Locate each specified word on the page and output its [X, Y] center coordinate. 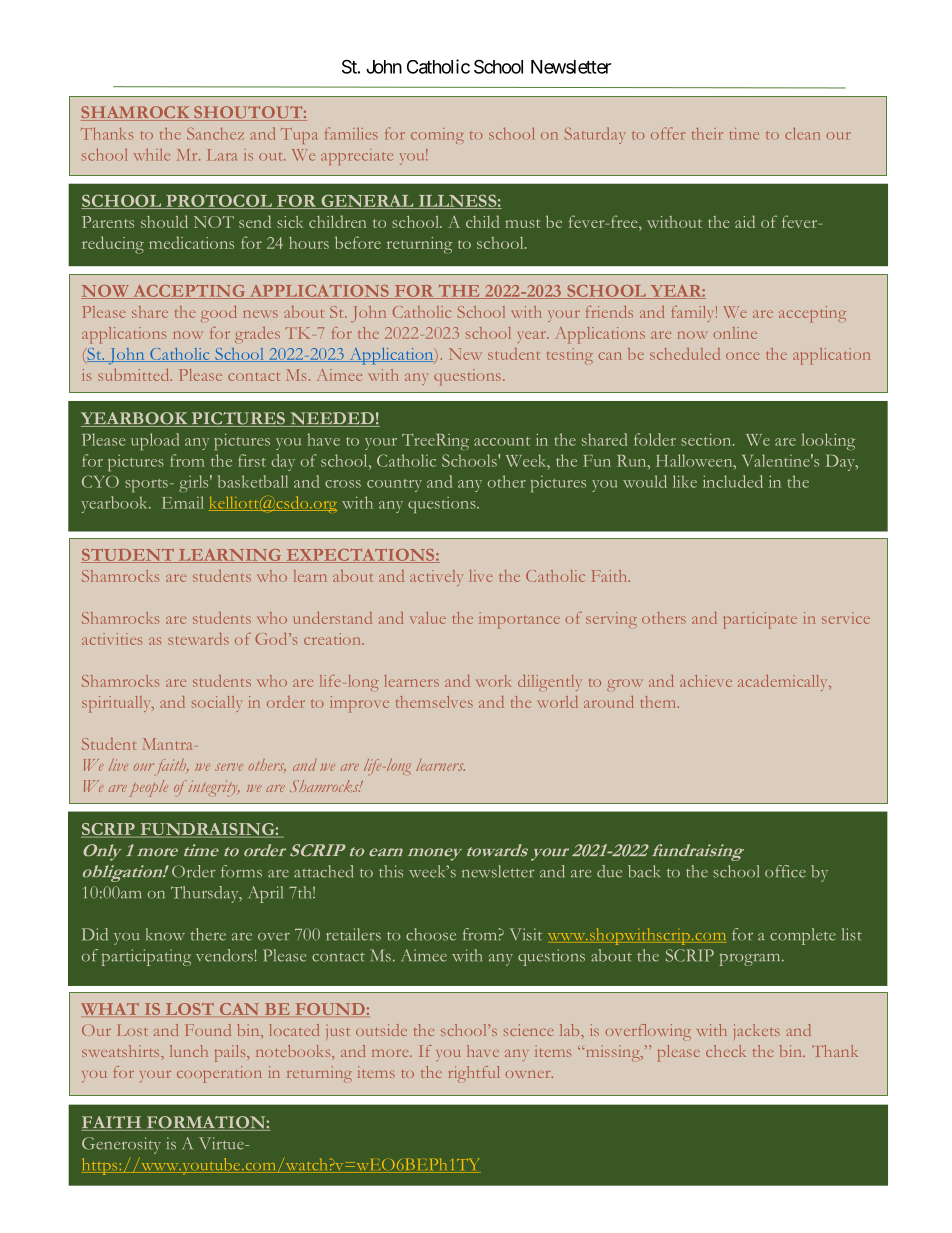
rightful [474, 1074]
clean [802, 133]
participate [760, 620]
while [151, 155]
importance [519, 620]
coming [437, 136]
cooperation [219, 1074]
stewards [198, 639]
